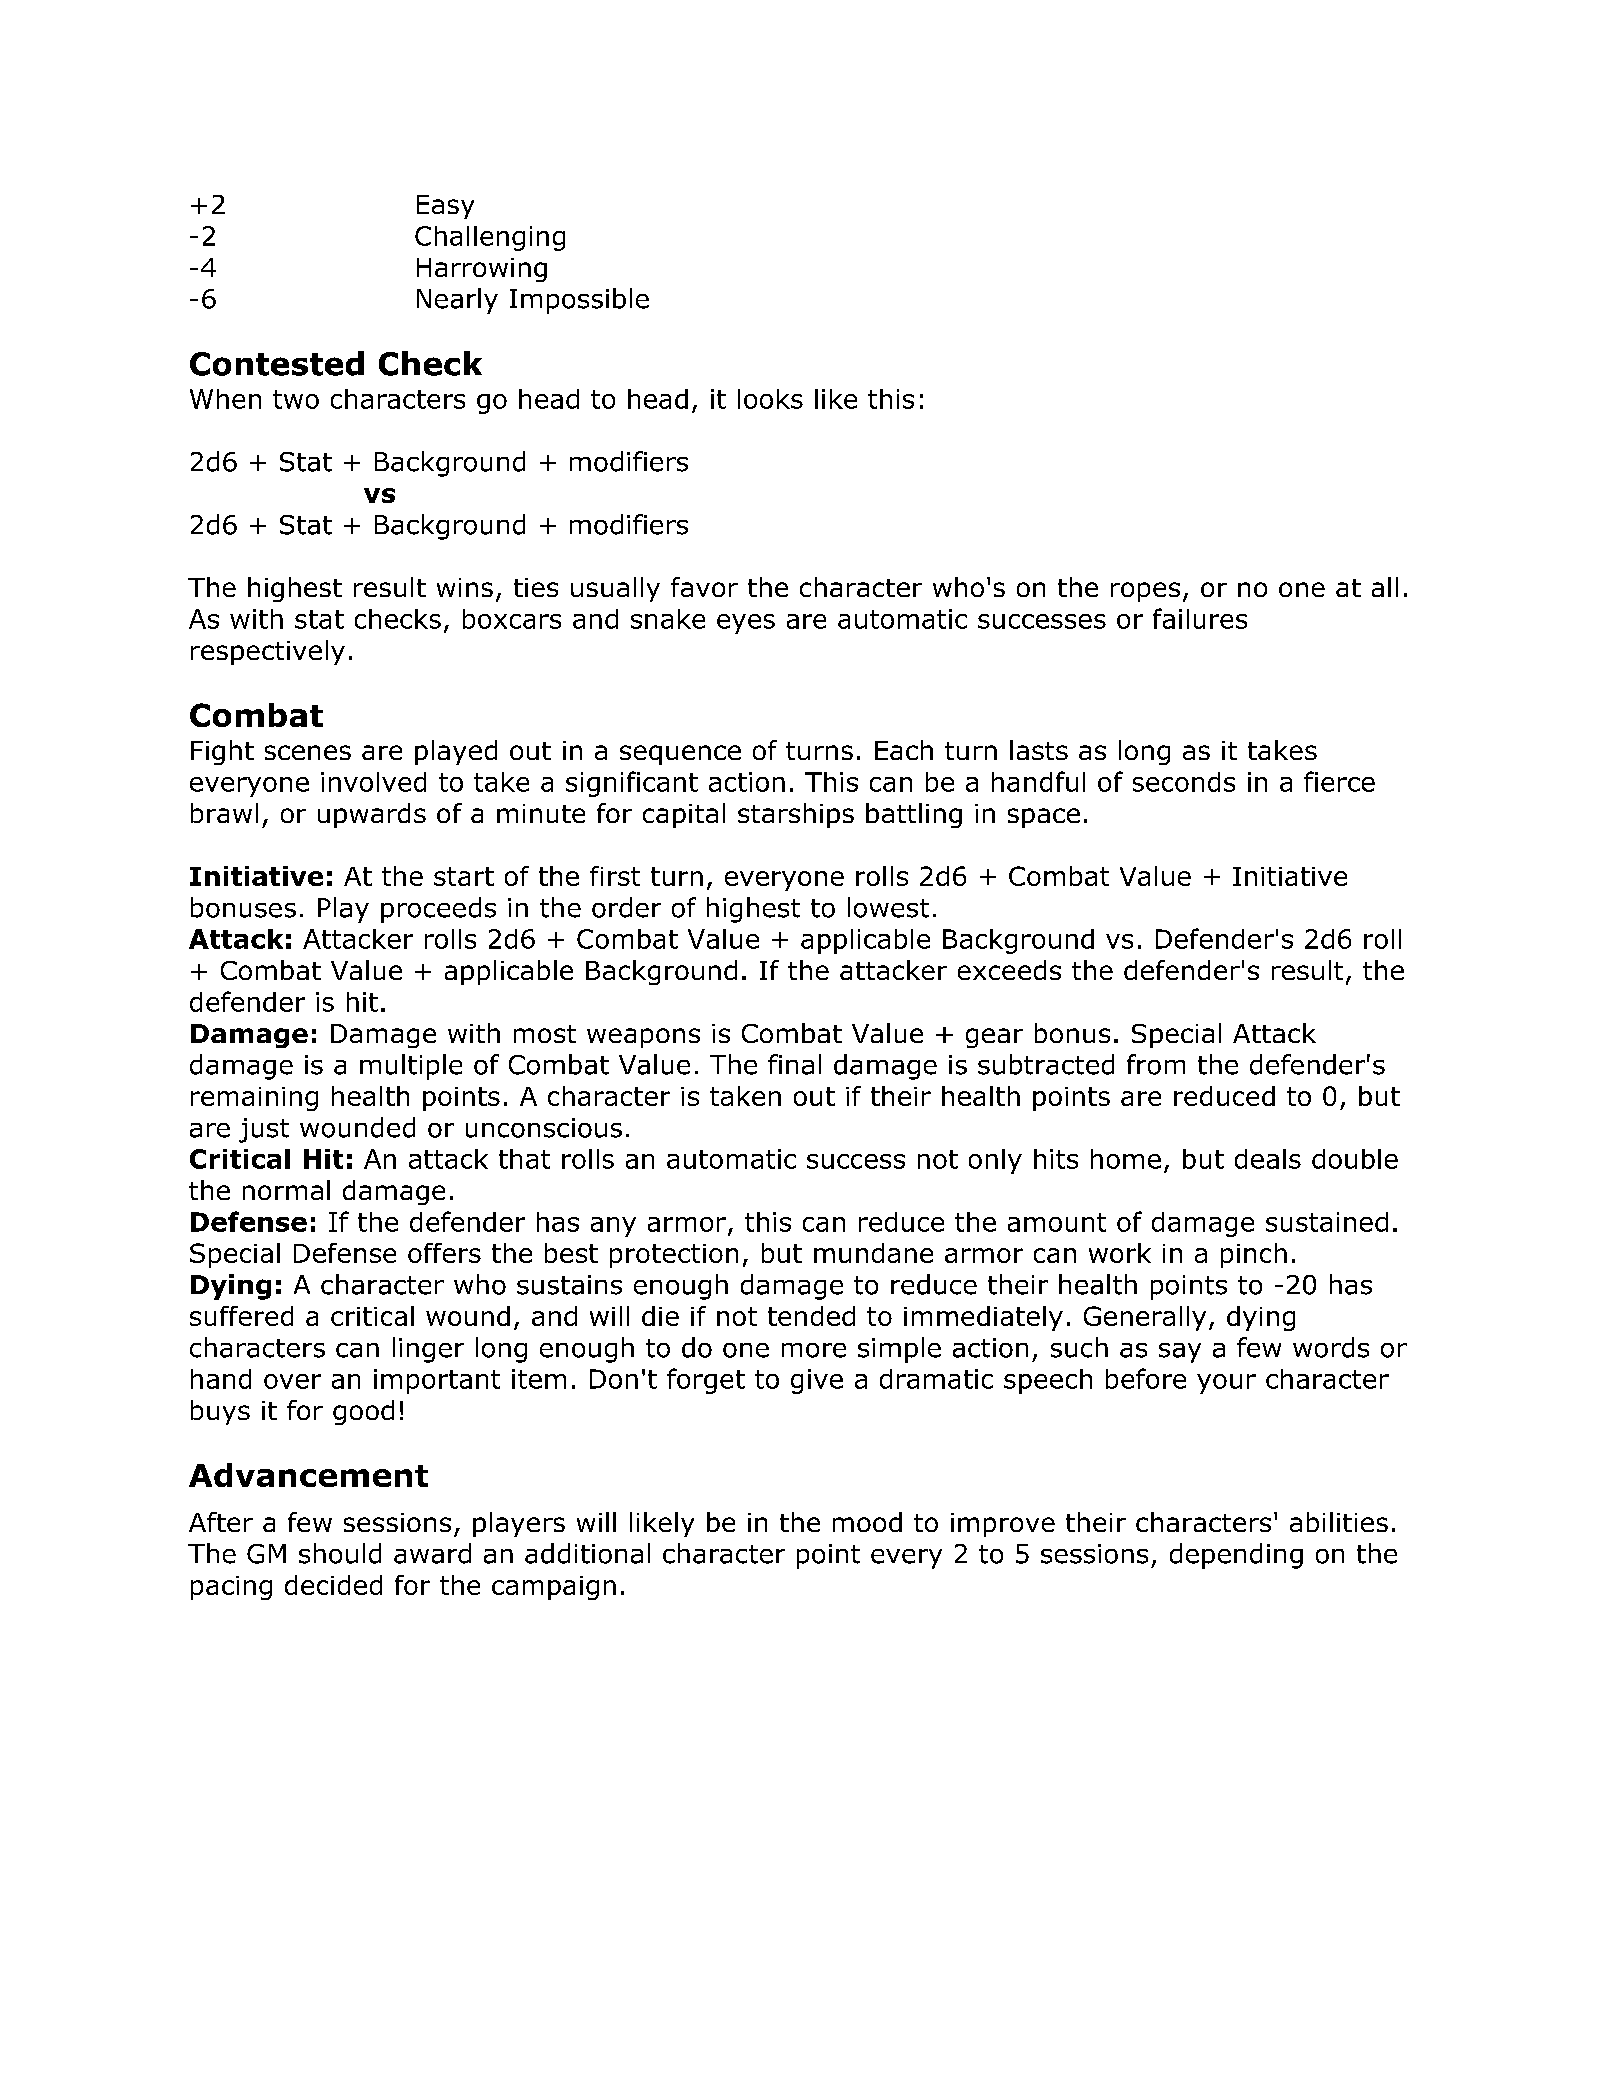  I want to click on mundane, so click(873, 1253).
